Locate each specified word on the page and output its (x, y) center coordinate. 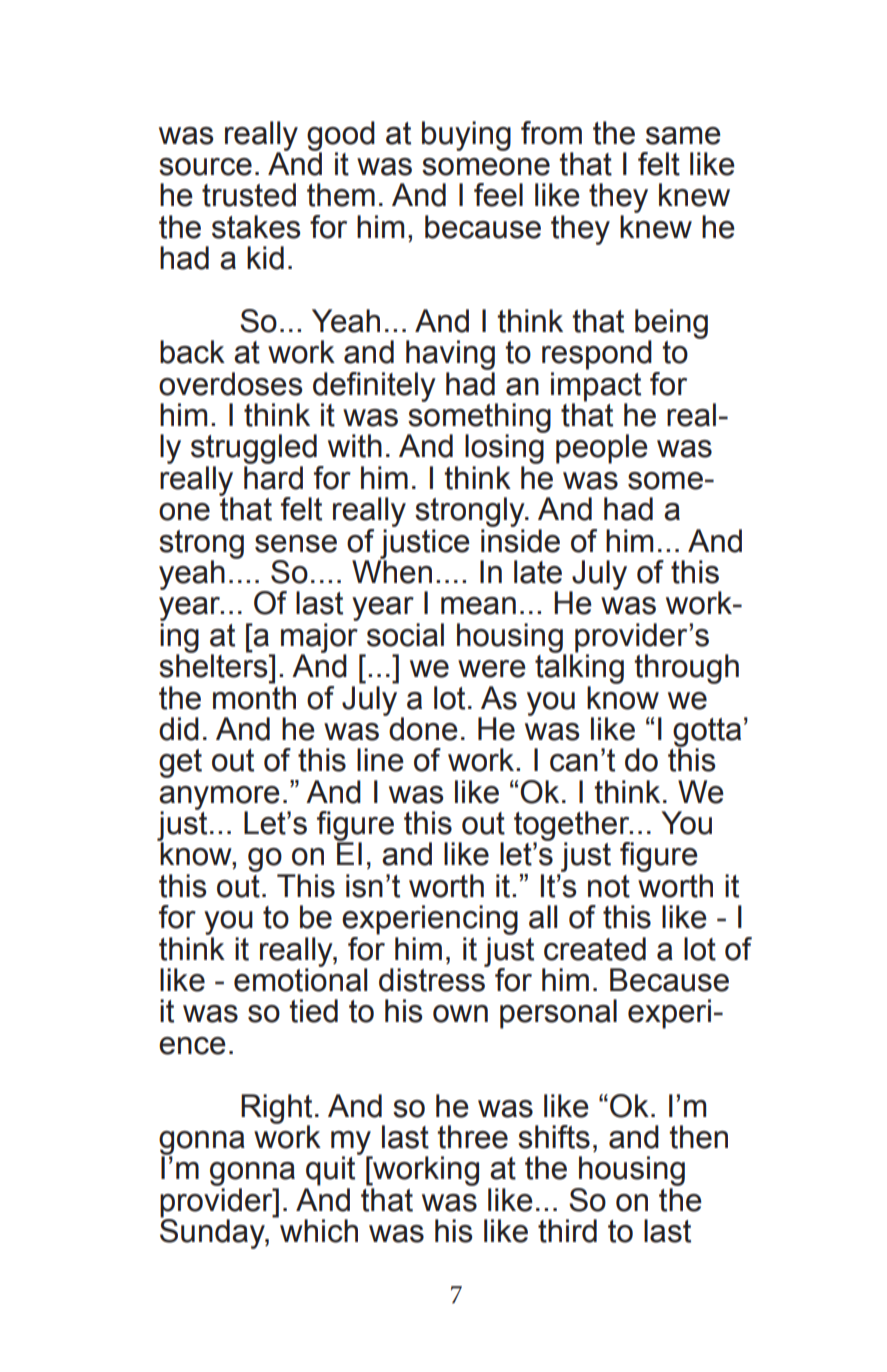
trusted (249, 195)
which (318, 1230)
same (683, 136)
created (595, 949)
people (602, 449)
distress (433, 979)
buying (466, 136)
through (686, 669)
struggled (254, 449)
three (472, 1137)
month (254, 696)
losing (505, 448)
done (422, 728)
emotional (300, 979)
